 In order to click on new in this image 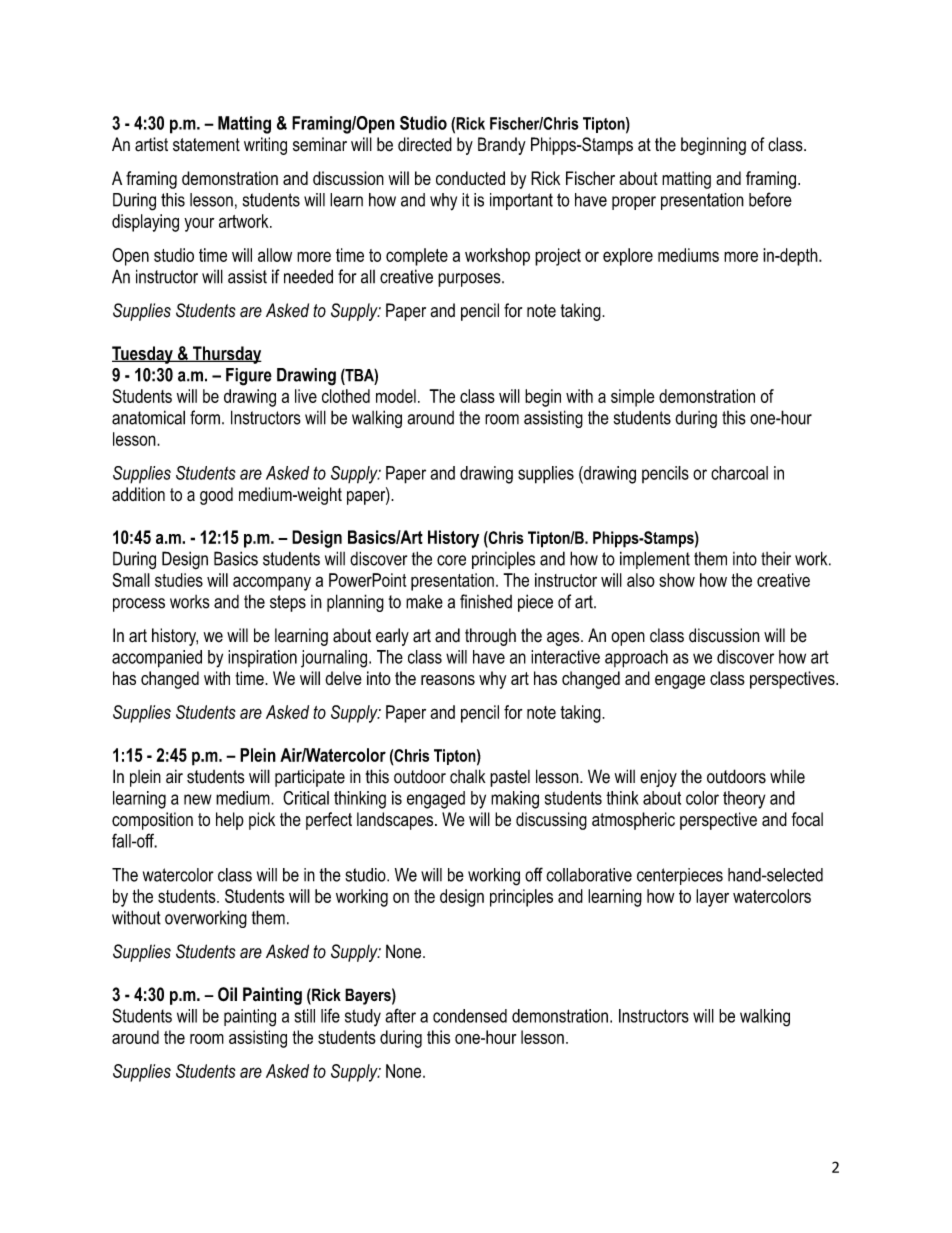, I will do `click(198, 799)`.
